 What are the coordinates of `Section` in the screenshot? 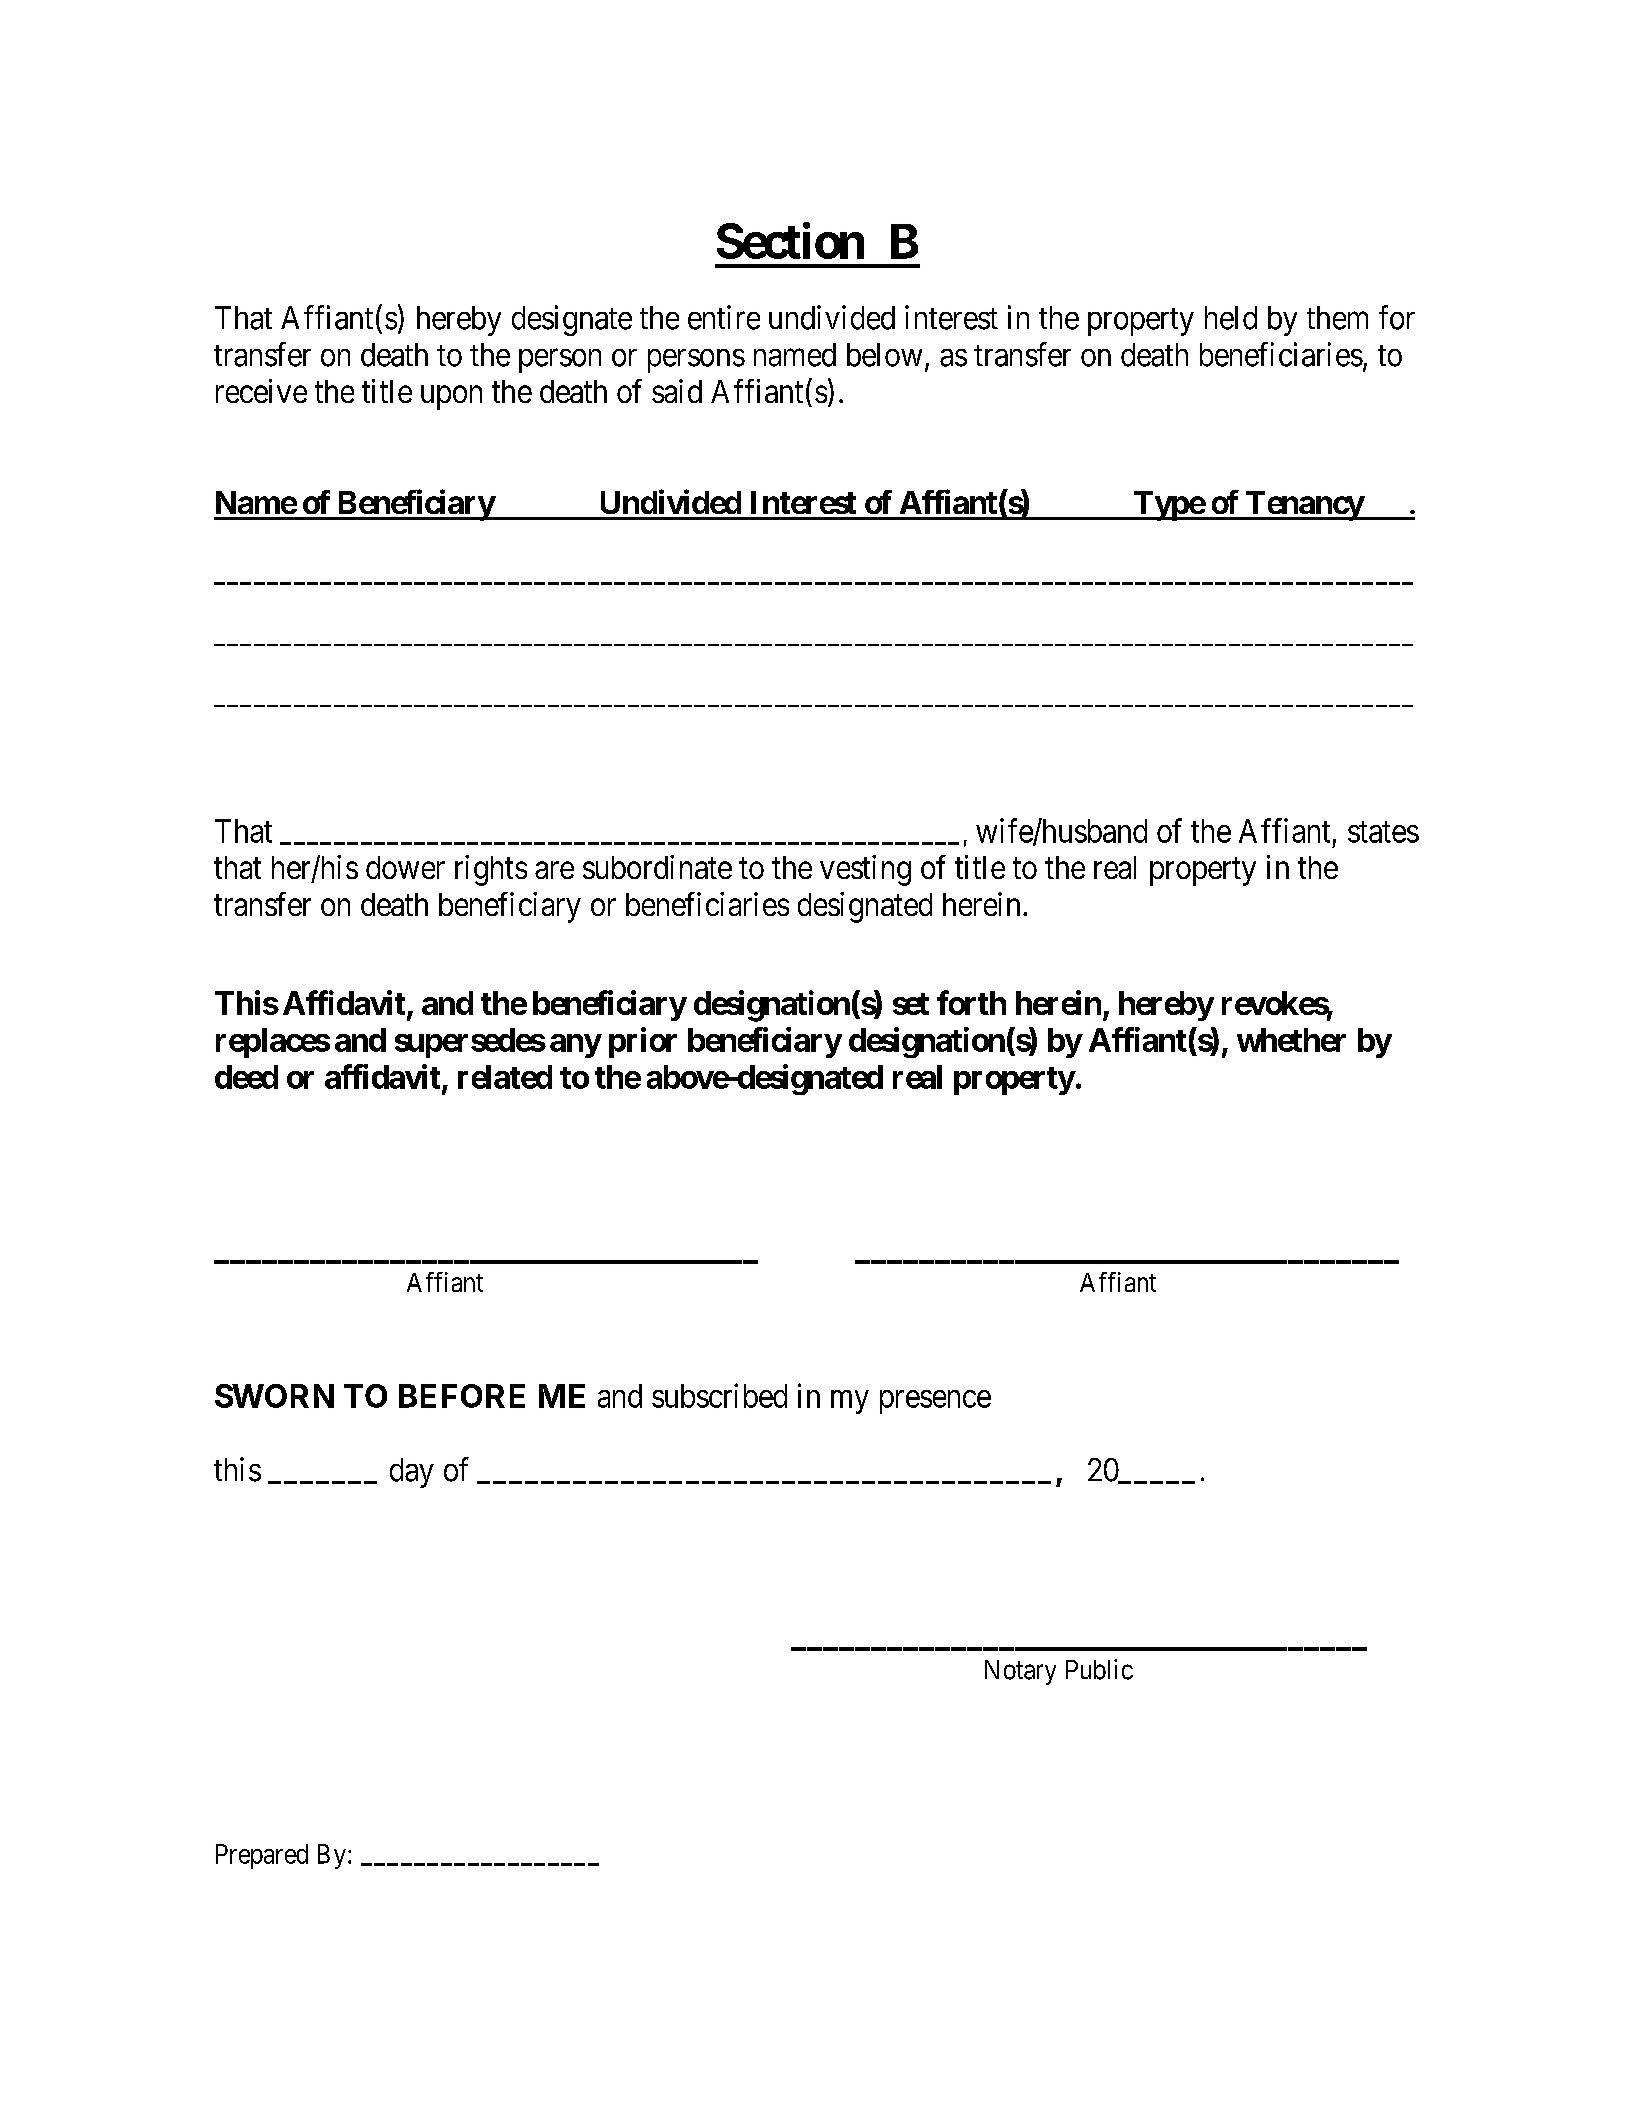 It's located at (790, 241).
